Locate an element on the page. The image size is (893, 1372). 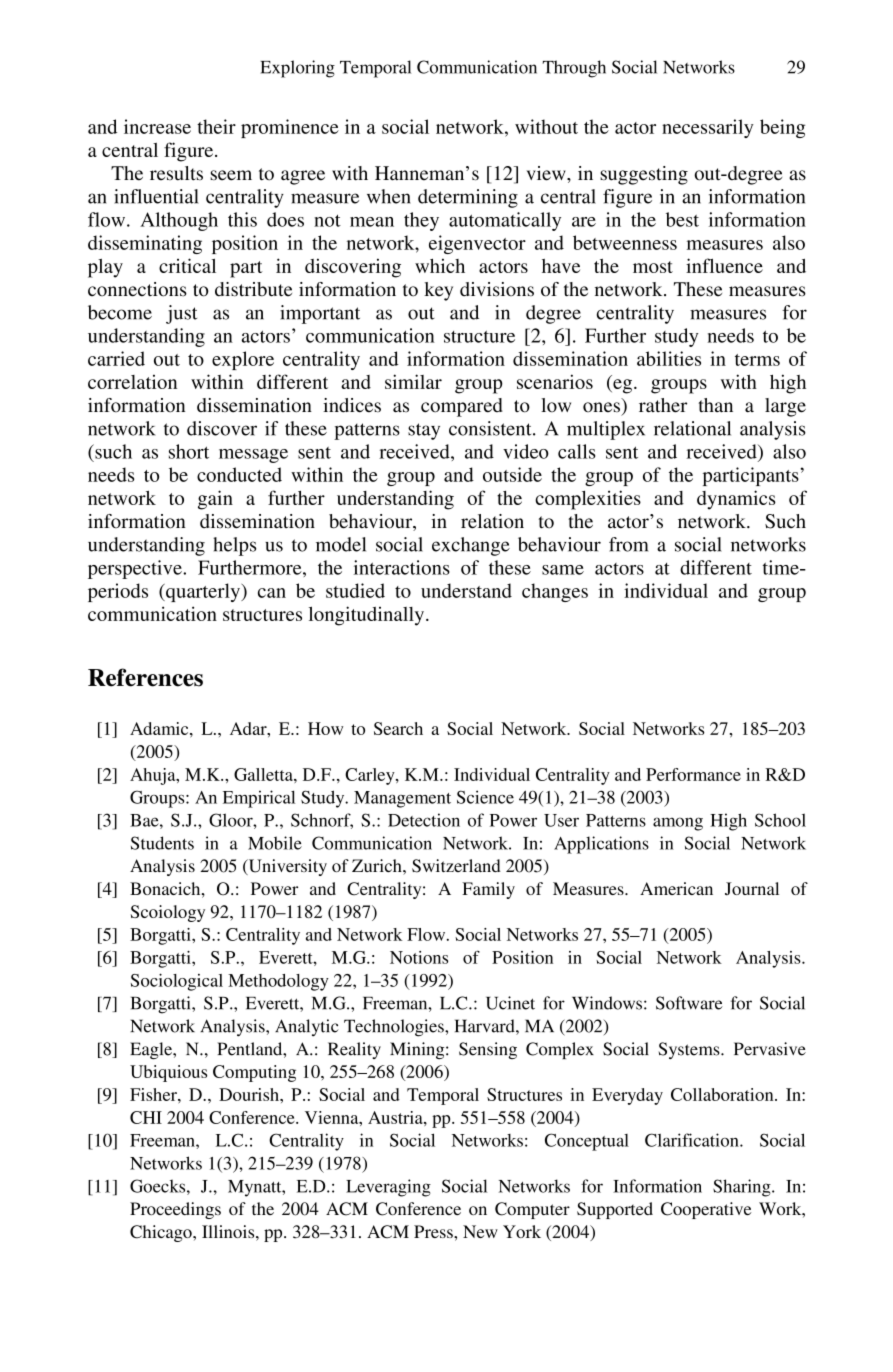
when is located at coordinates (389, 196).
